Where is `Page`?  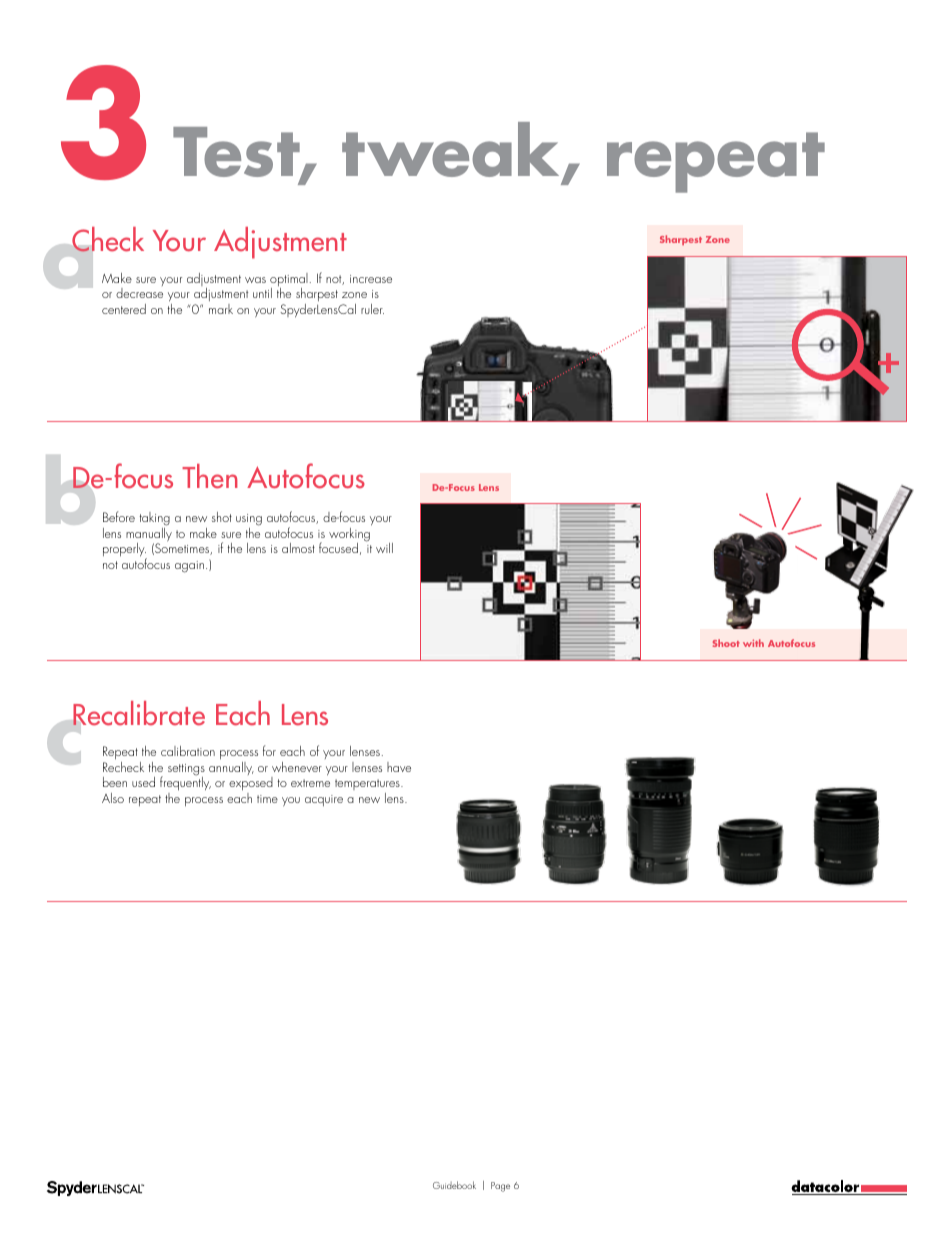
Page is located at coordinates (500, 1187).
